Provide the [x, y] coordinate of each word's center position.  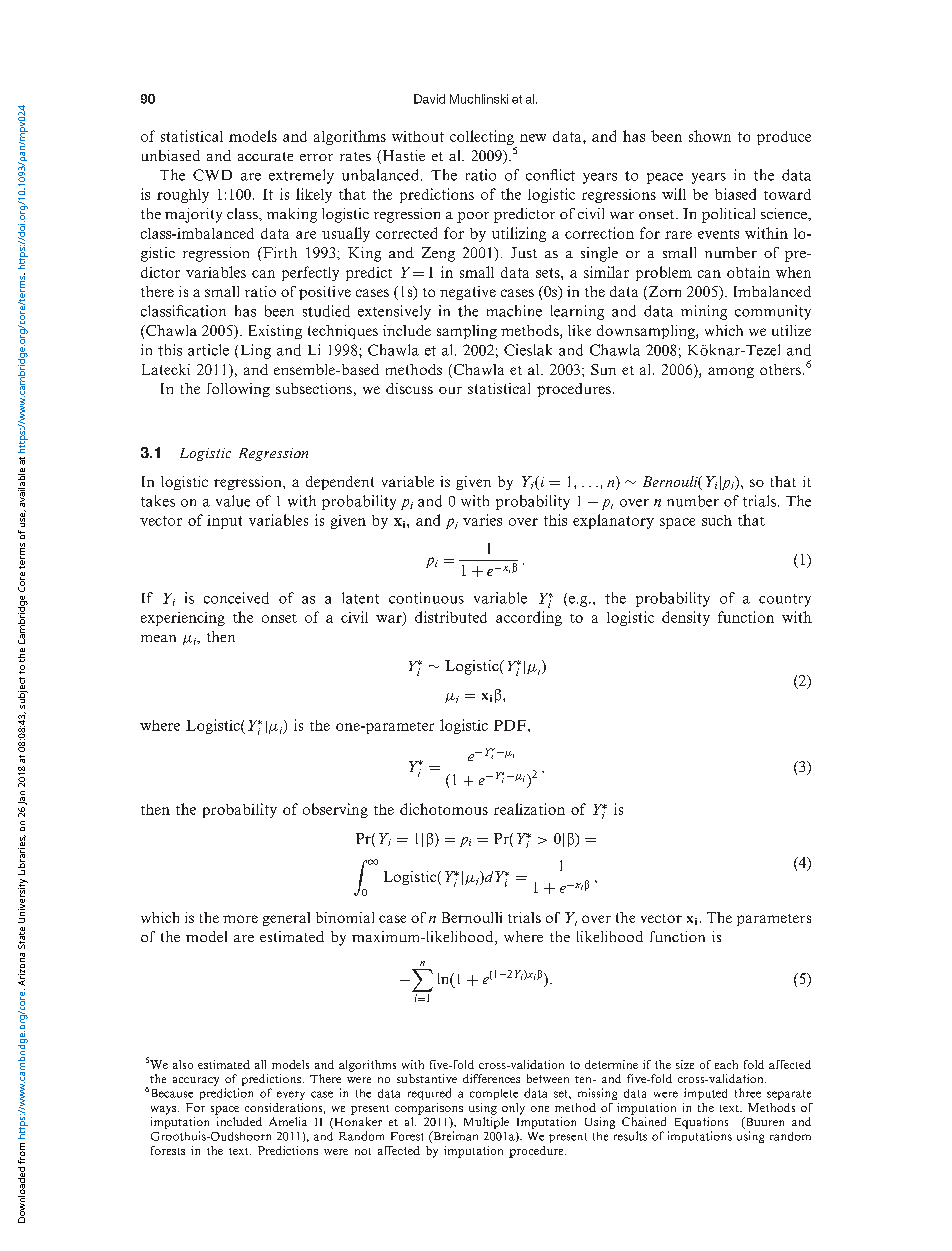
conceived [236, 598]
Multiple [486, 1123]
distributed [451, 617]
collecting [483, 139]
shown [710, 136]
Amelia [288, 1121]
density [686, 618]
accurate [265, 156]
